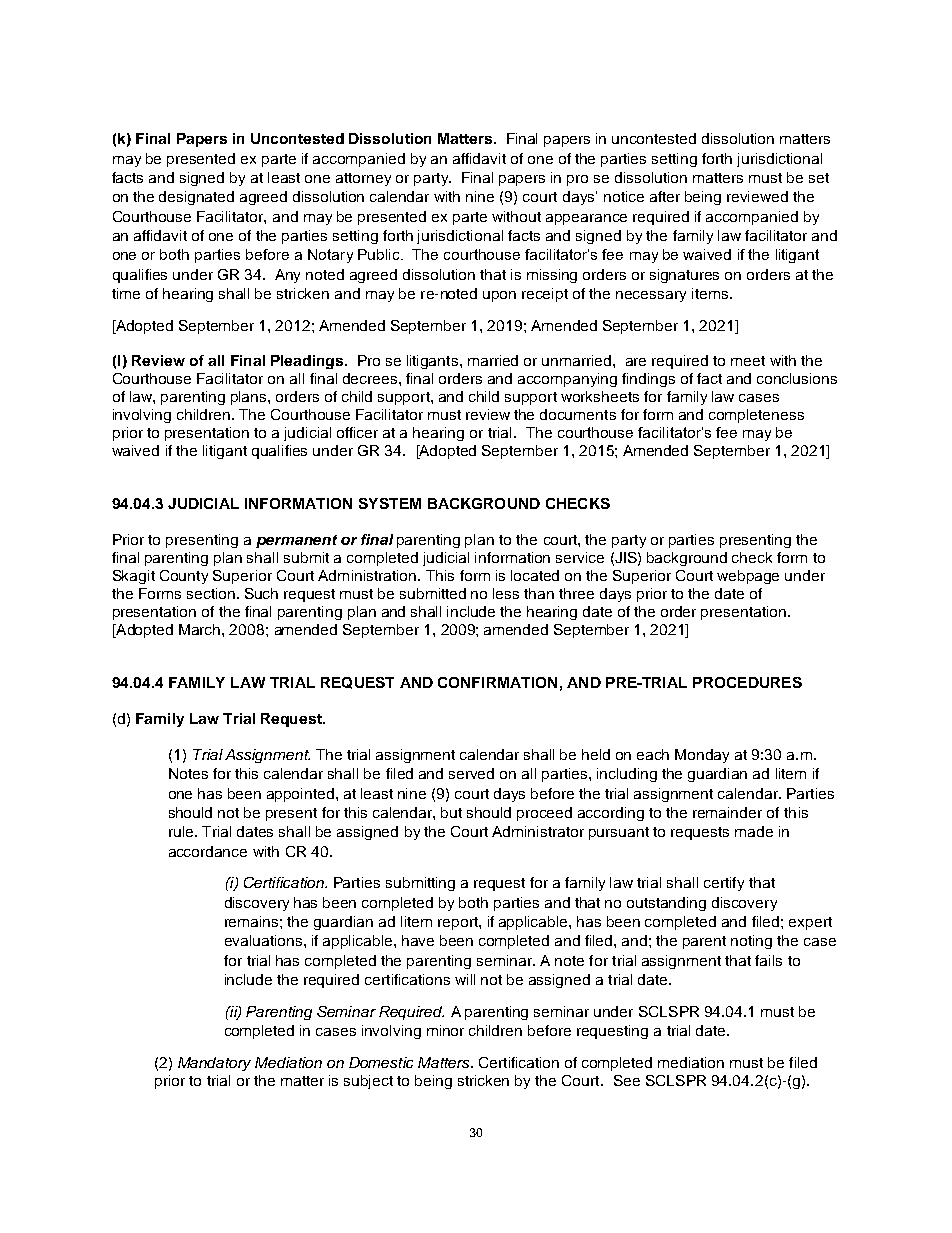 The width and height of the document is (952, 1233). What do you see at coordinates (747, 682) in the document?
I see `PROCEDURES` at bounding box center [747, 682].
